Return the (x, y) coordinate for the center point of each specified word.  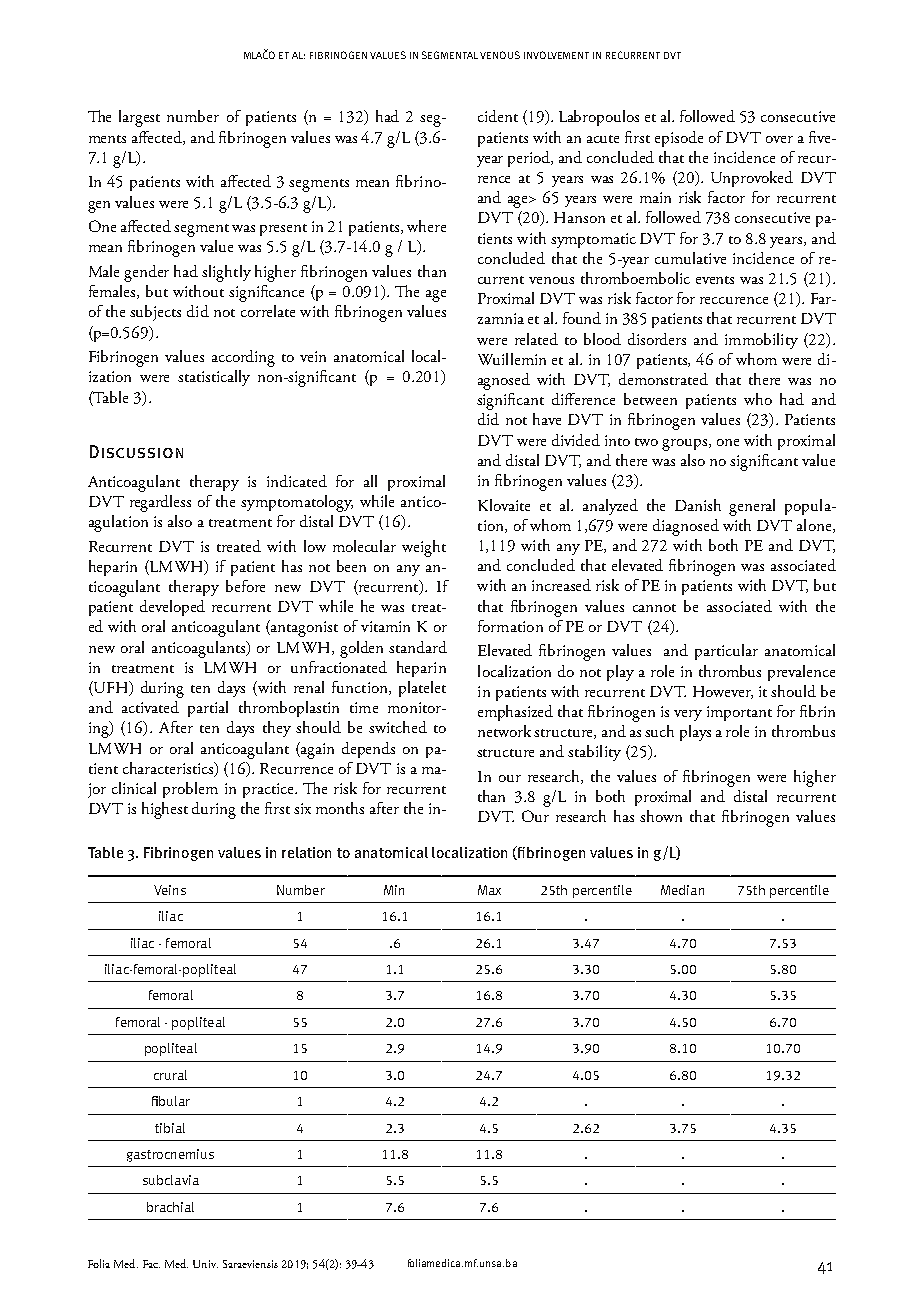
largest (139, 118)
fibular (171, 1101)
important (739, 713)
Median (682, 890)
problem (190, 790)
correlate (268, 311)
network (504, 731)
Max (489, 890)
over (779, 139)
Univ (205, 1264)
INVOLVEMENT (556, 55)
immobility (761, 341)
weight (424, 548)
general (752, 507)
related (536, 339)
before (245, 586)
